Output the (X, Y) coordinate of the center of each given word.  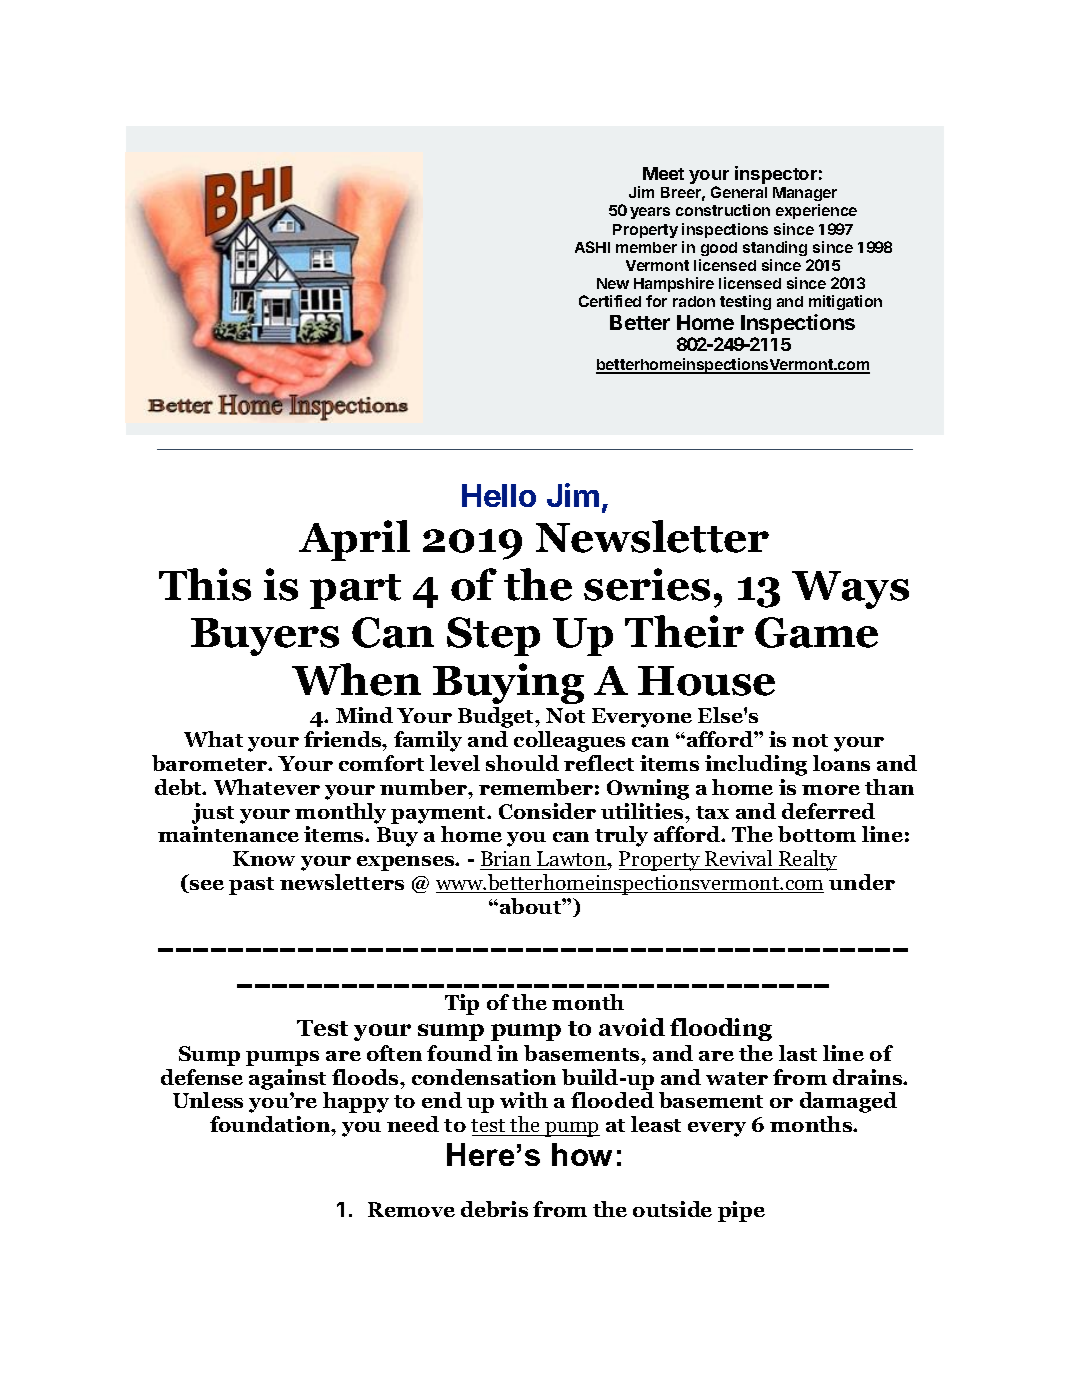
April (354, 540)
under (862, 882)
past (251, 886)
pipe (741, 1211)
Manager (805, 196)
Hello (499, 495)
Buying (508, 683)
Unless (208, 1100)
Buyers (265, 637)
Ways (850, 590)
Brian (506, 858)
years (650, 213)
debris (494, 1209)
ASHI (592, 247)
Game (816, 632)
